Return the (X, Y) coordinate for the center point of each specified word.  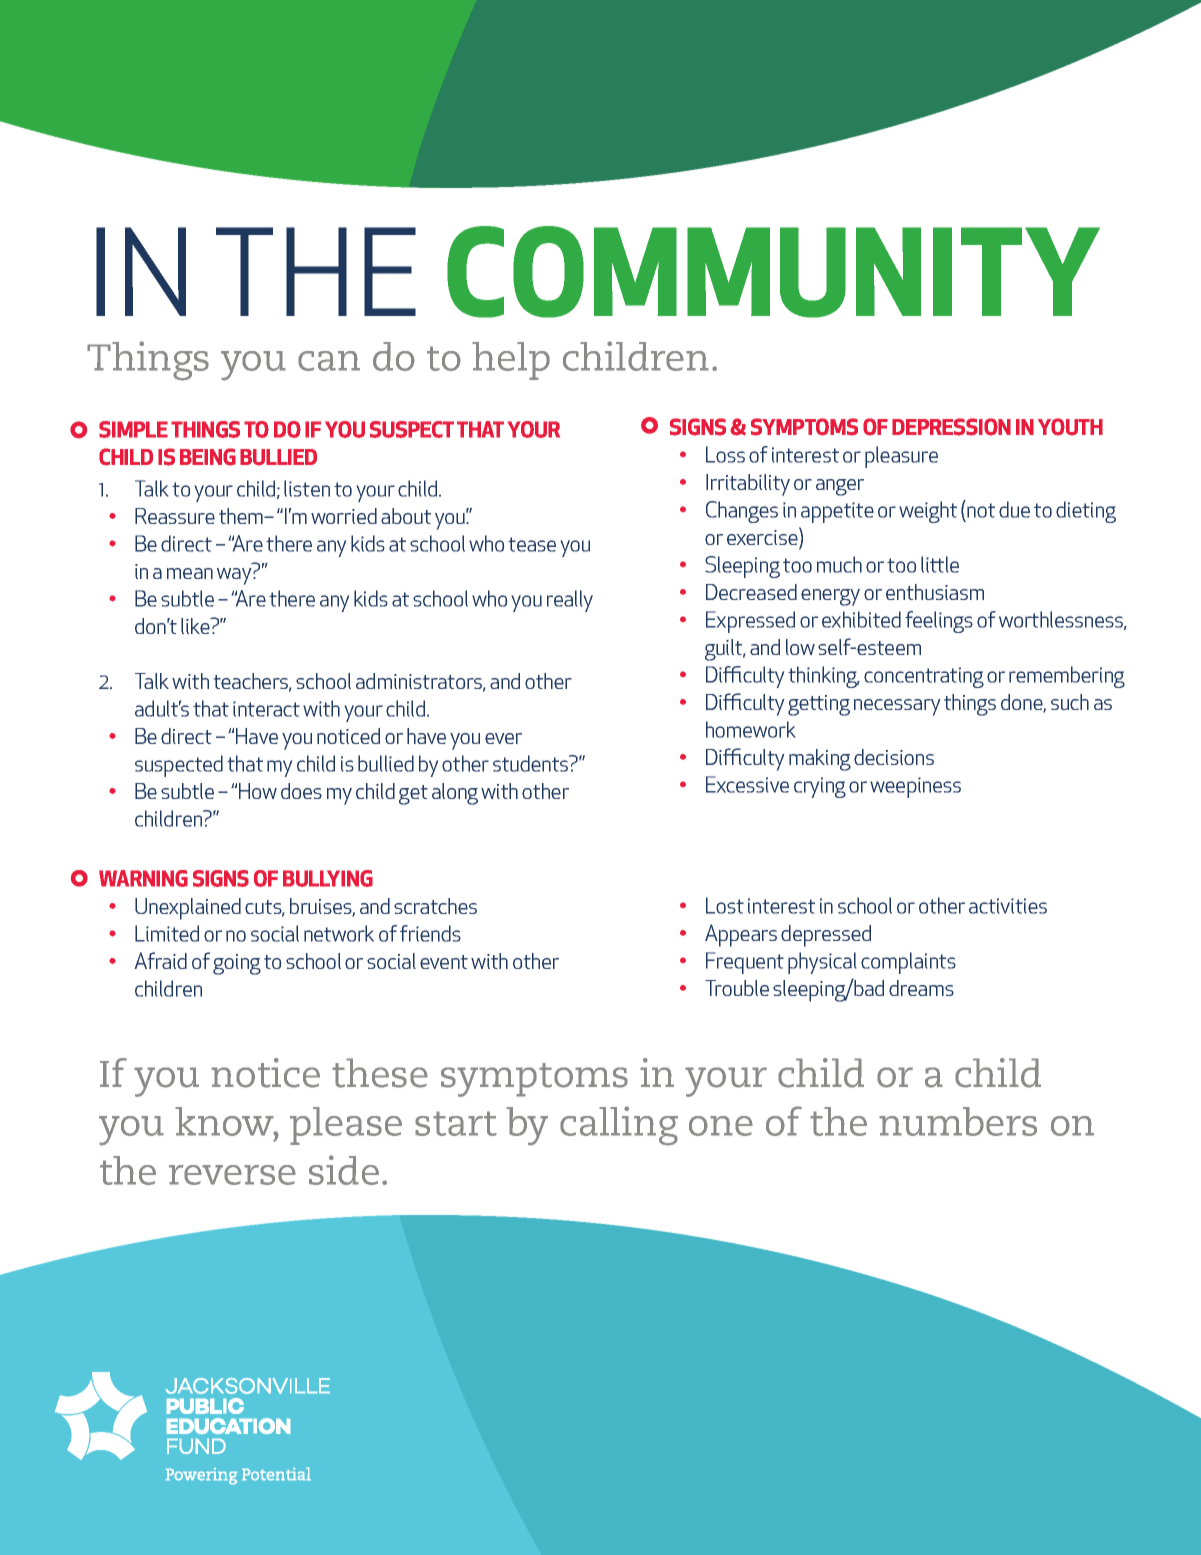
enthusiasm (935, 592)
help (511, 361)
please (346, 1126)
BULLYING (328, 878)
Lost (725, 905)
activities (1008, 906)
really (570, 601)
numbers (958, 1121)
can (329, 361)
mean (190, 573)
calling (619, 1126)
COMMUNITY (773, 272)
